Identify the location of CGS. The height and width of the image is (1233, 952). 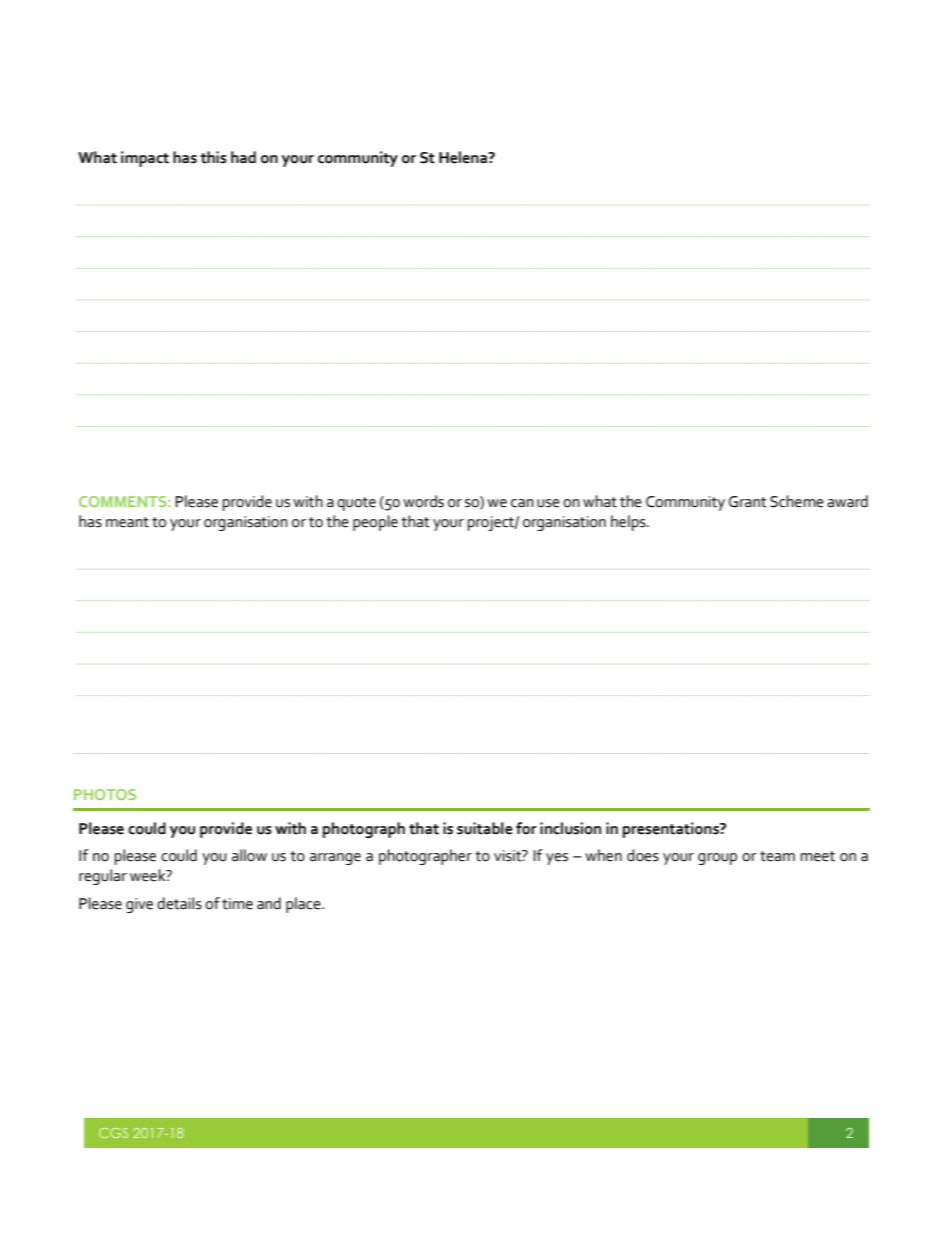
(113, 1133).
